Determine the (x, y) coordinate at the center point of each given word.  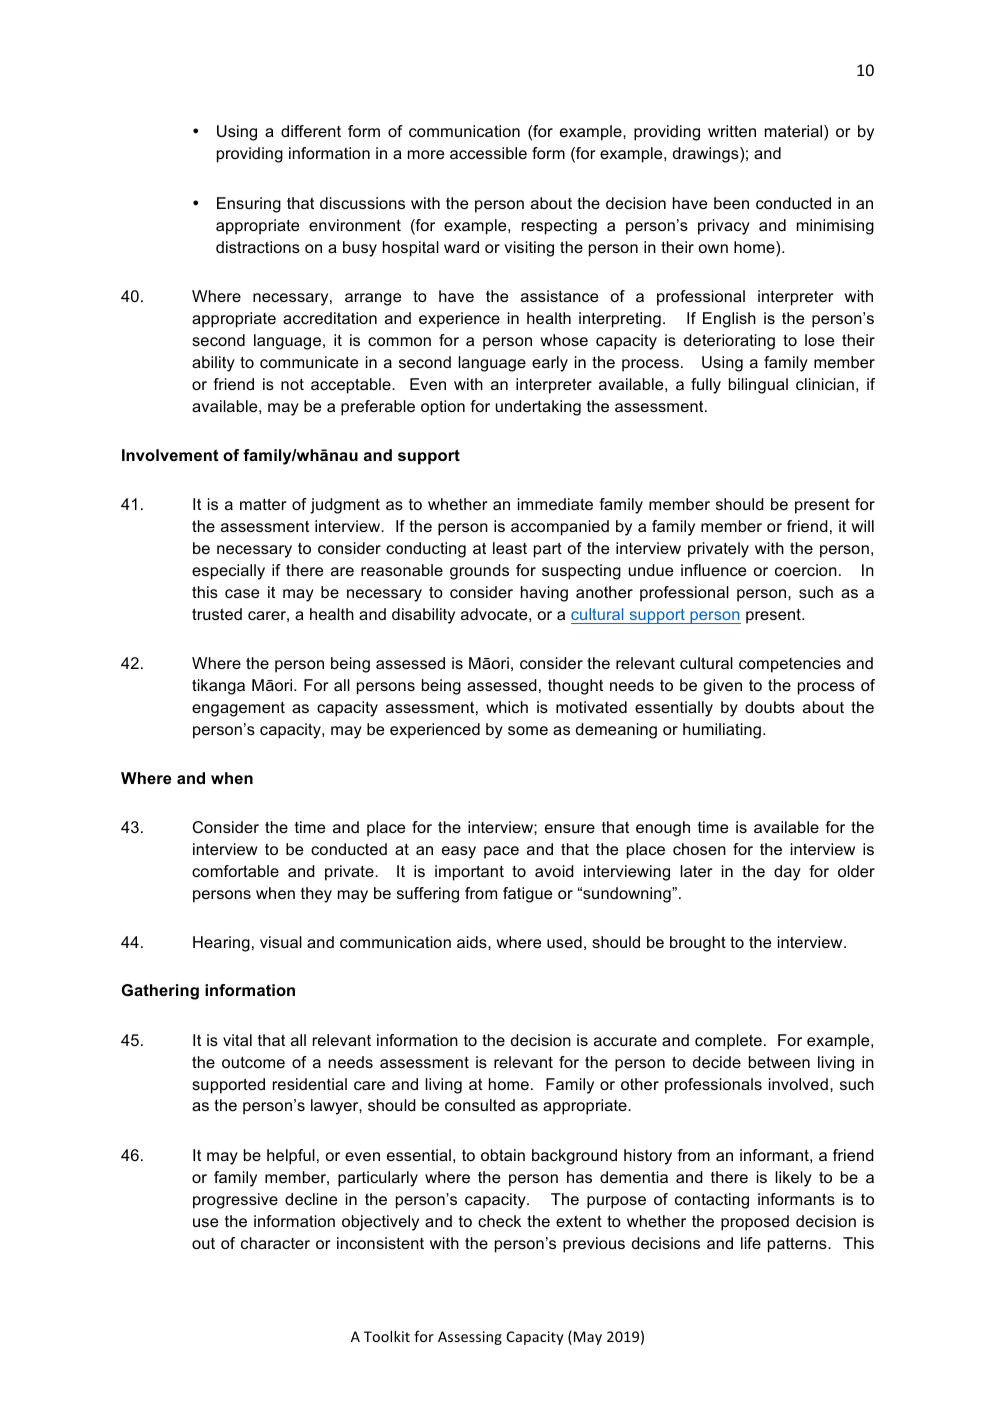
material (795, 132)
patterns (798, 1245)
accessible (488, 153)
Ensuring (249, 205)
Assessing (470, 1338)
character (275, 1243)
